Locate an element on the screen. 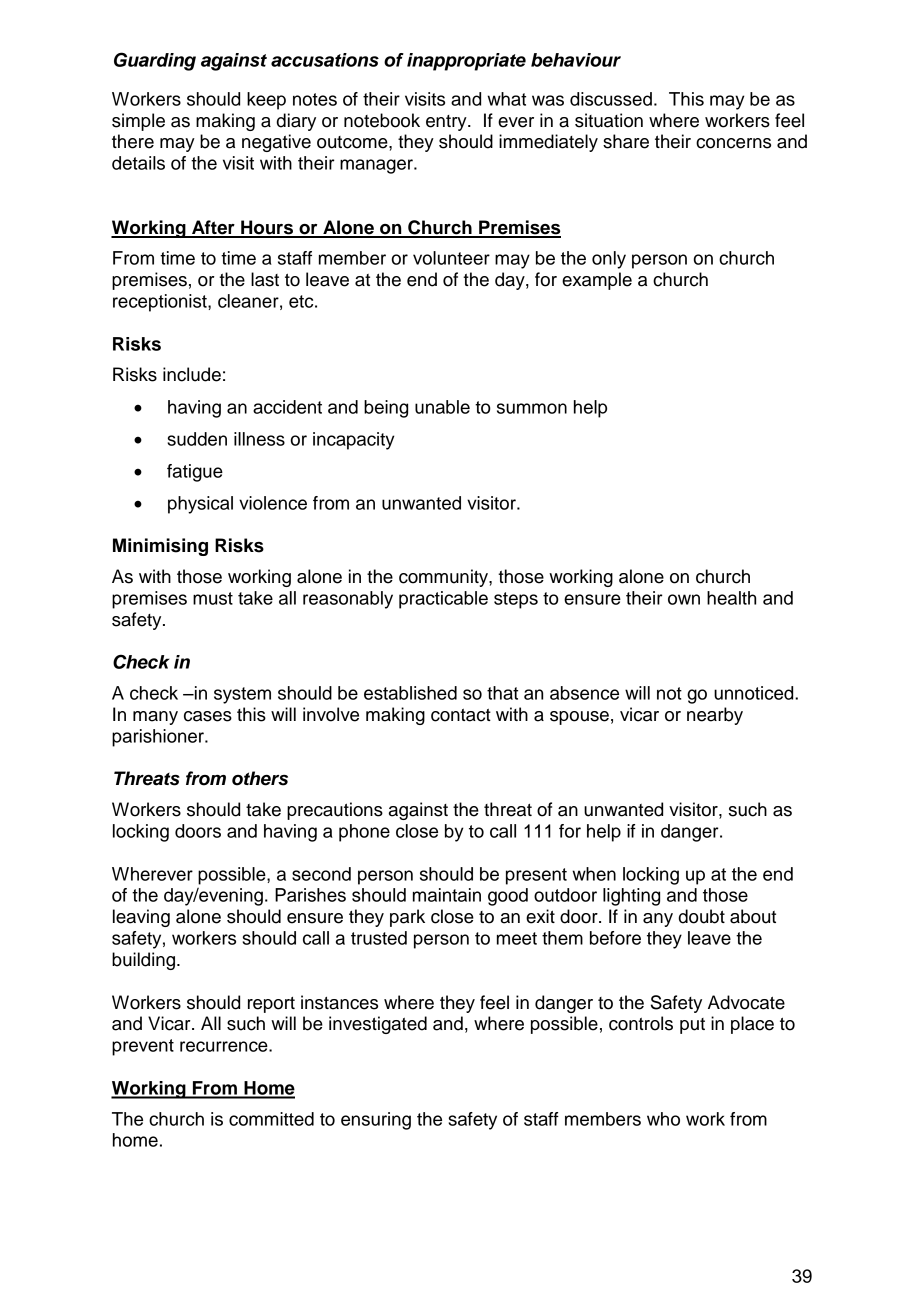 The image size is (924, 1308). who is located at coordinates (663, 1119).
